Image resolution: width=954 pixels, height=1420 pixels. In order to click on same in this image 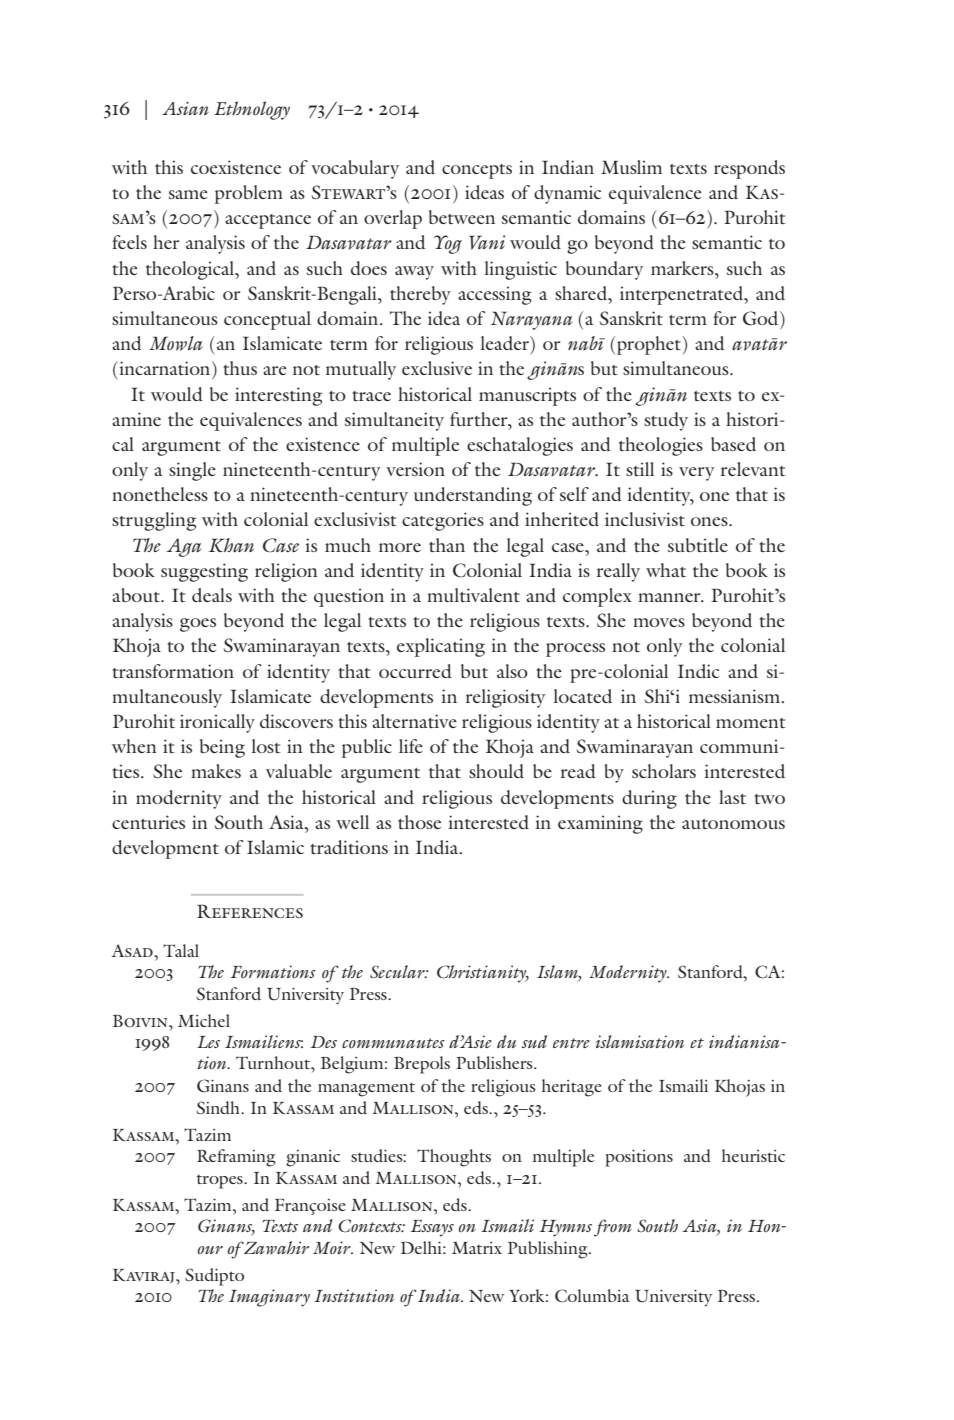, I will do `click(188, 194)`.
